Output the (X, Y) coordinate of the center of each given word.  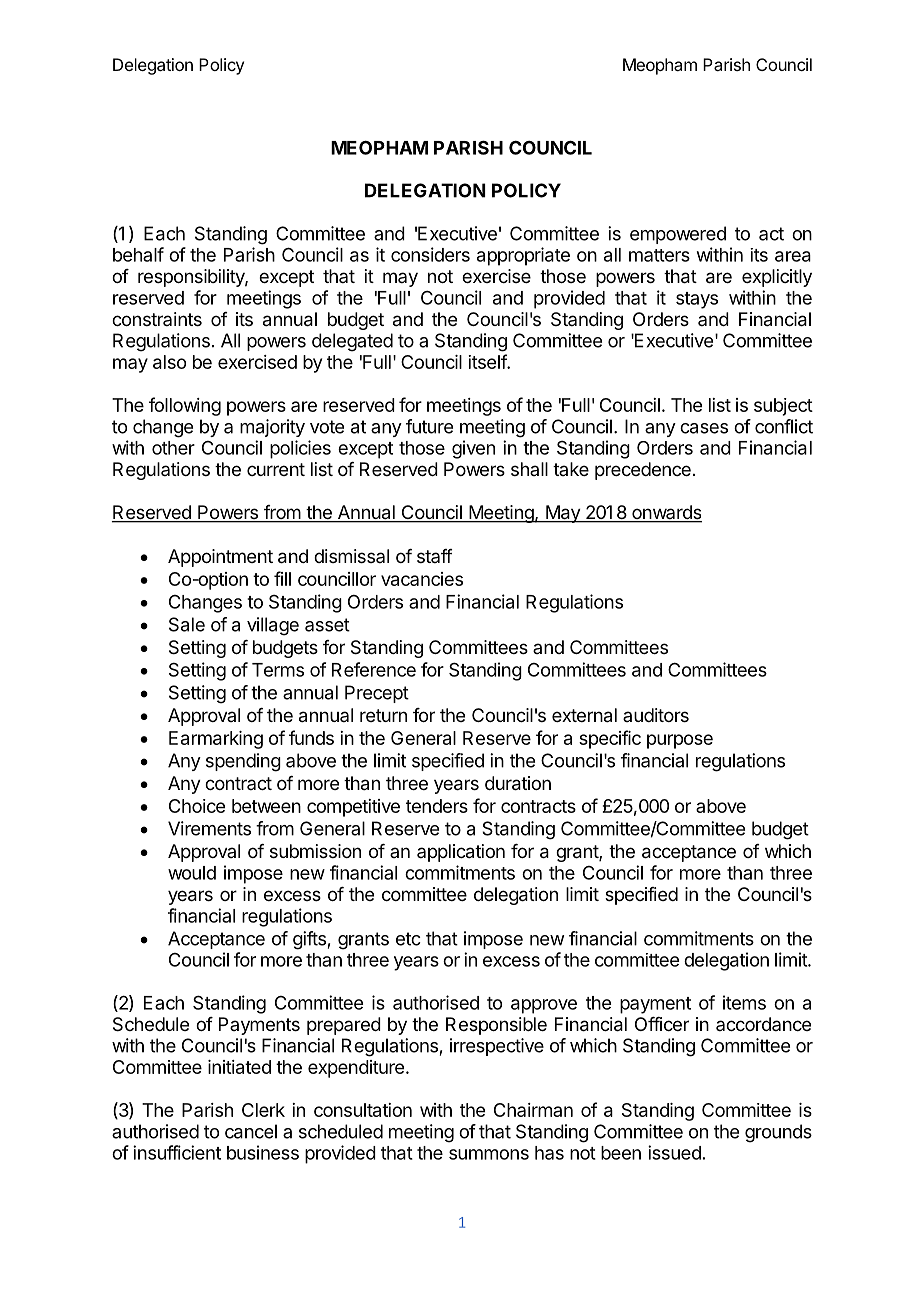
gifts (309, 940)
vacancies (422, 579)
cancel (251, 1131)
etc (408, 939)
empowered (678, 235)
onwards (666, 513)
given (473, 449)
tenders (437, 806)
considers (430, 254)
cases (704, 428)
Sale (187, 624)
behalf (138, 254)
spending (243, 762)
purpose (680, 741)
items (744, 1002)
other (173, 448)
